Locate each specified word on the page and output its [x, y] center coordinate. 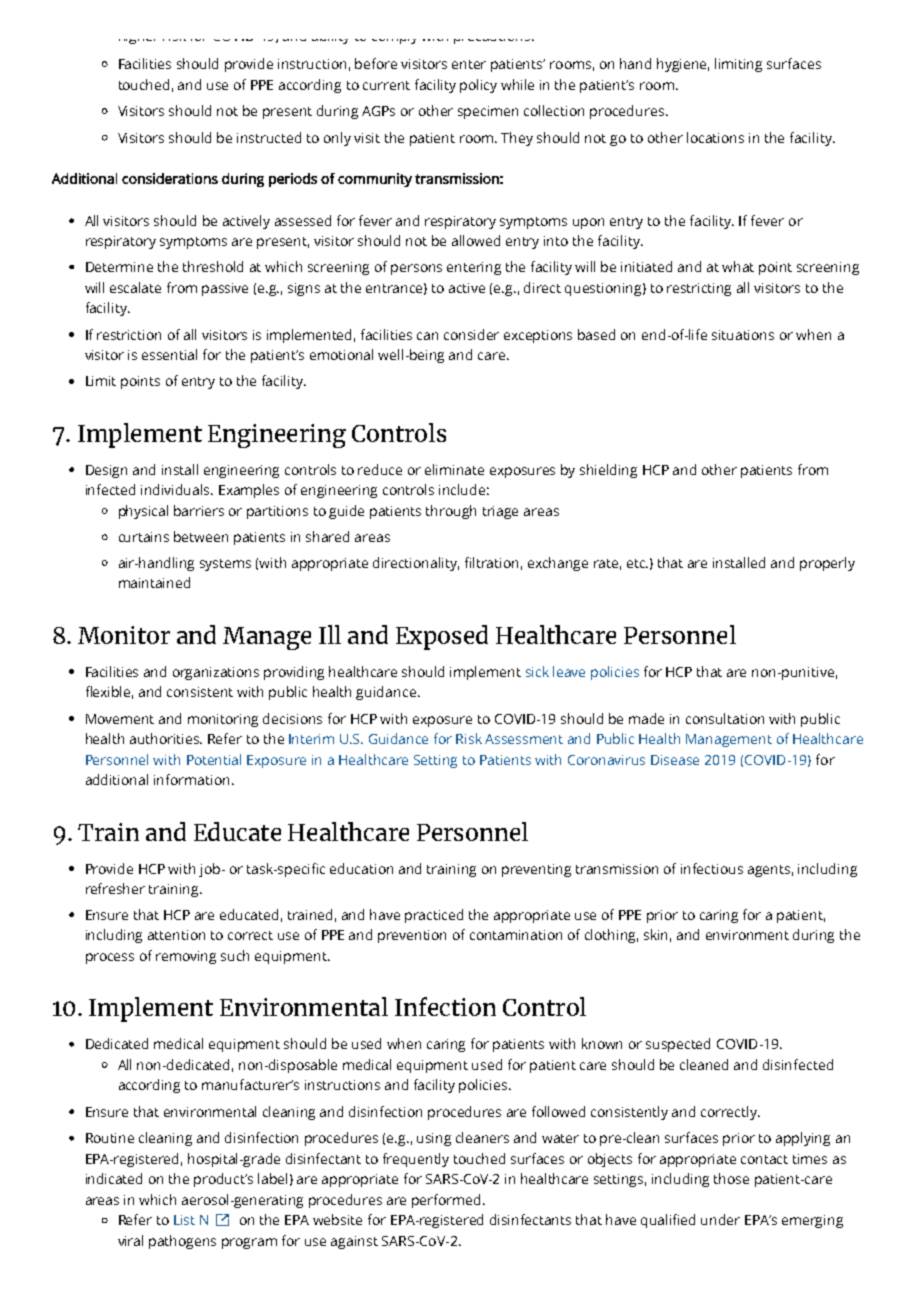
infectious [712, 868]
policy [478, 86]
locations [715, 137]
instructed [269, 137]
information [191, 779]
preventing [536, 870]
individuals [177, 489]
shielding [608, 471]
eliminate [454, 469]
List [184, 1220]
